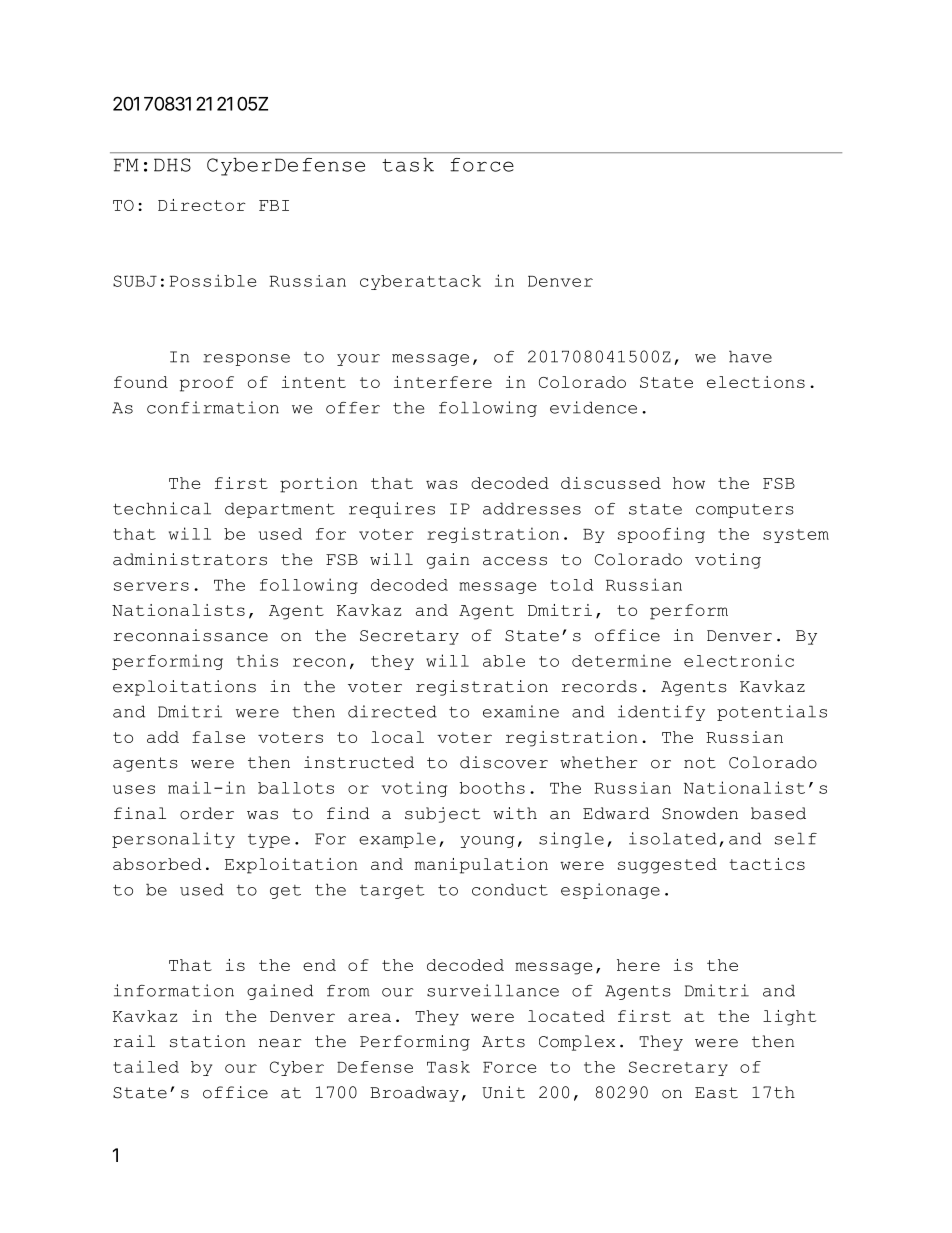 The width and height of the page is (952, 1233). Describe the element at coordinates (202, 205) in the page. I see `Director` at that location.
